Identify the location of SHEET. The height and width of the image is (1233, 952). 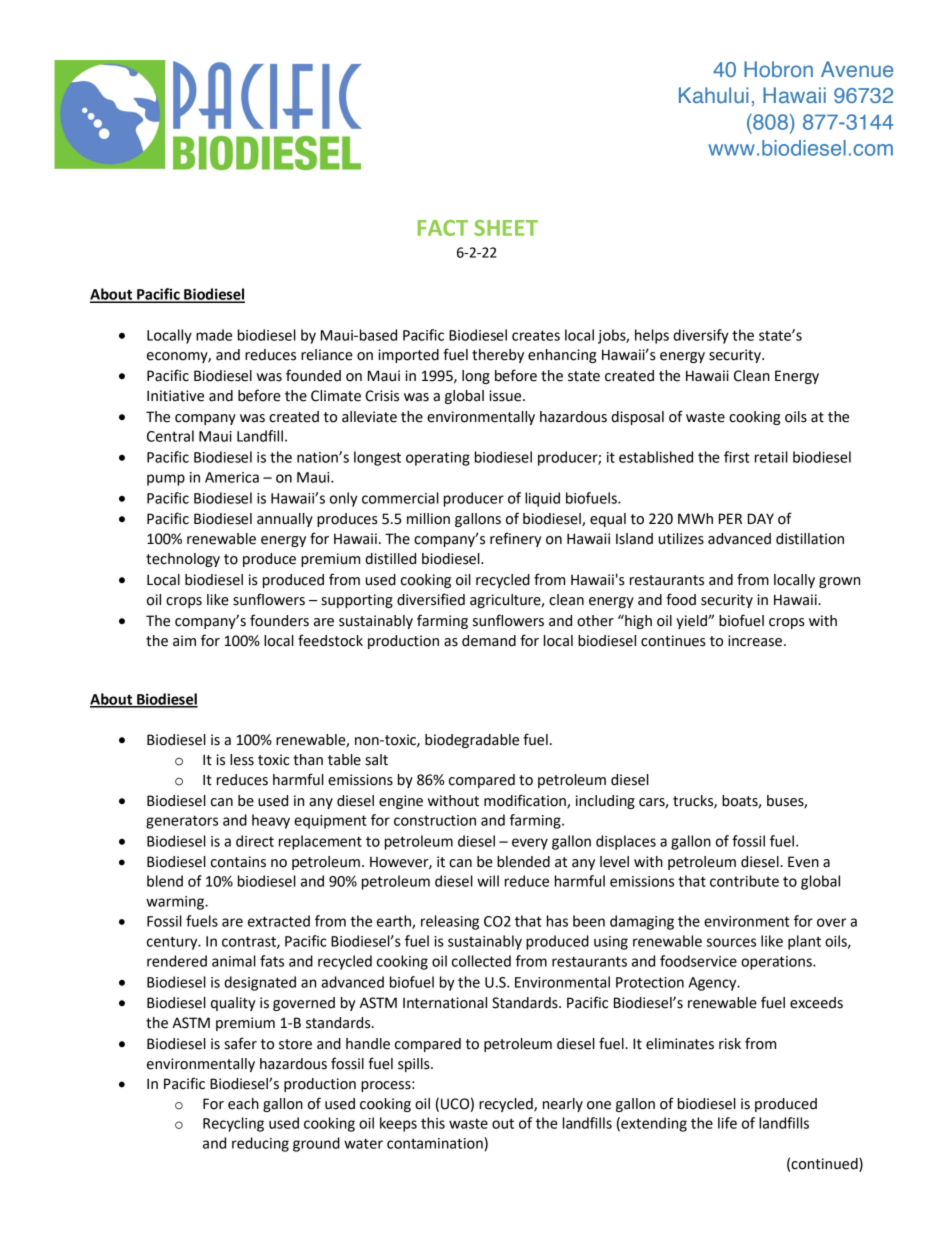
(506, 228).
